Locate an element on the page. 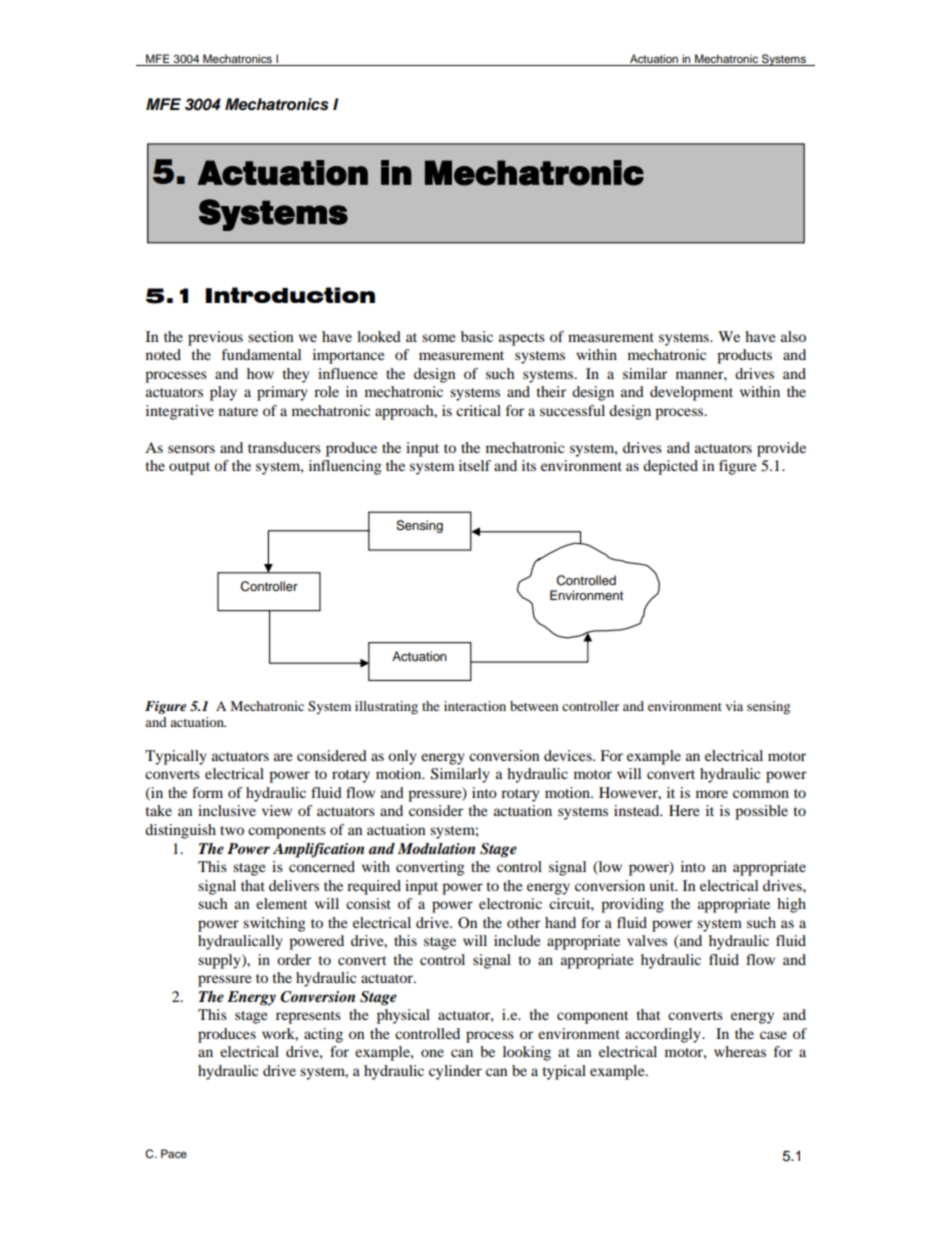 Image resolution: width=952 pixels, height=1233 pixels. include is located at coordinates (517, 940).
